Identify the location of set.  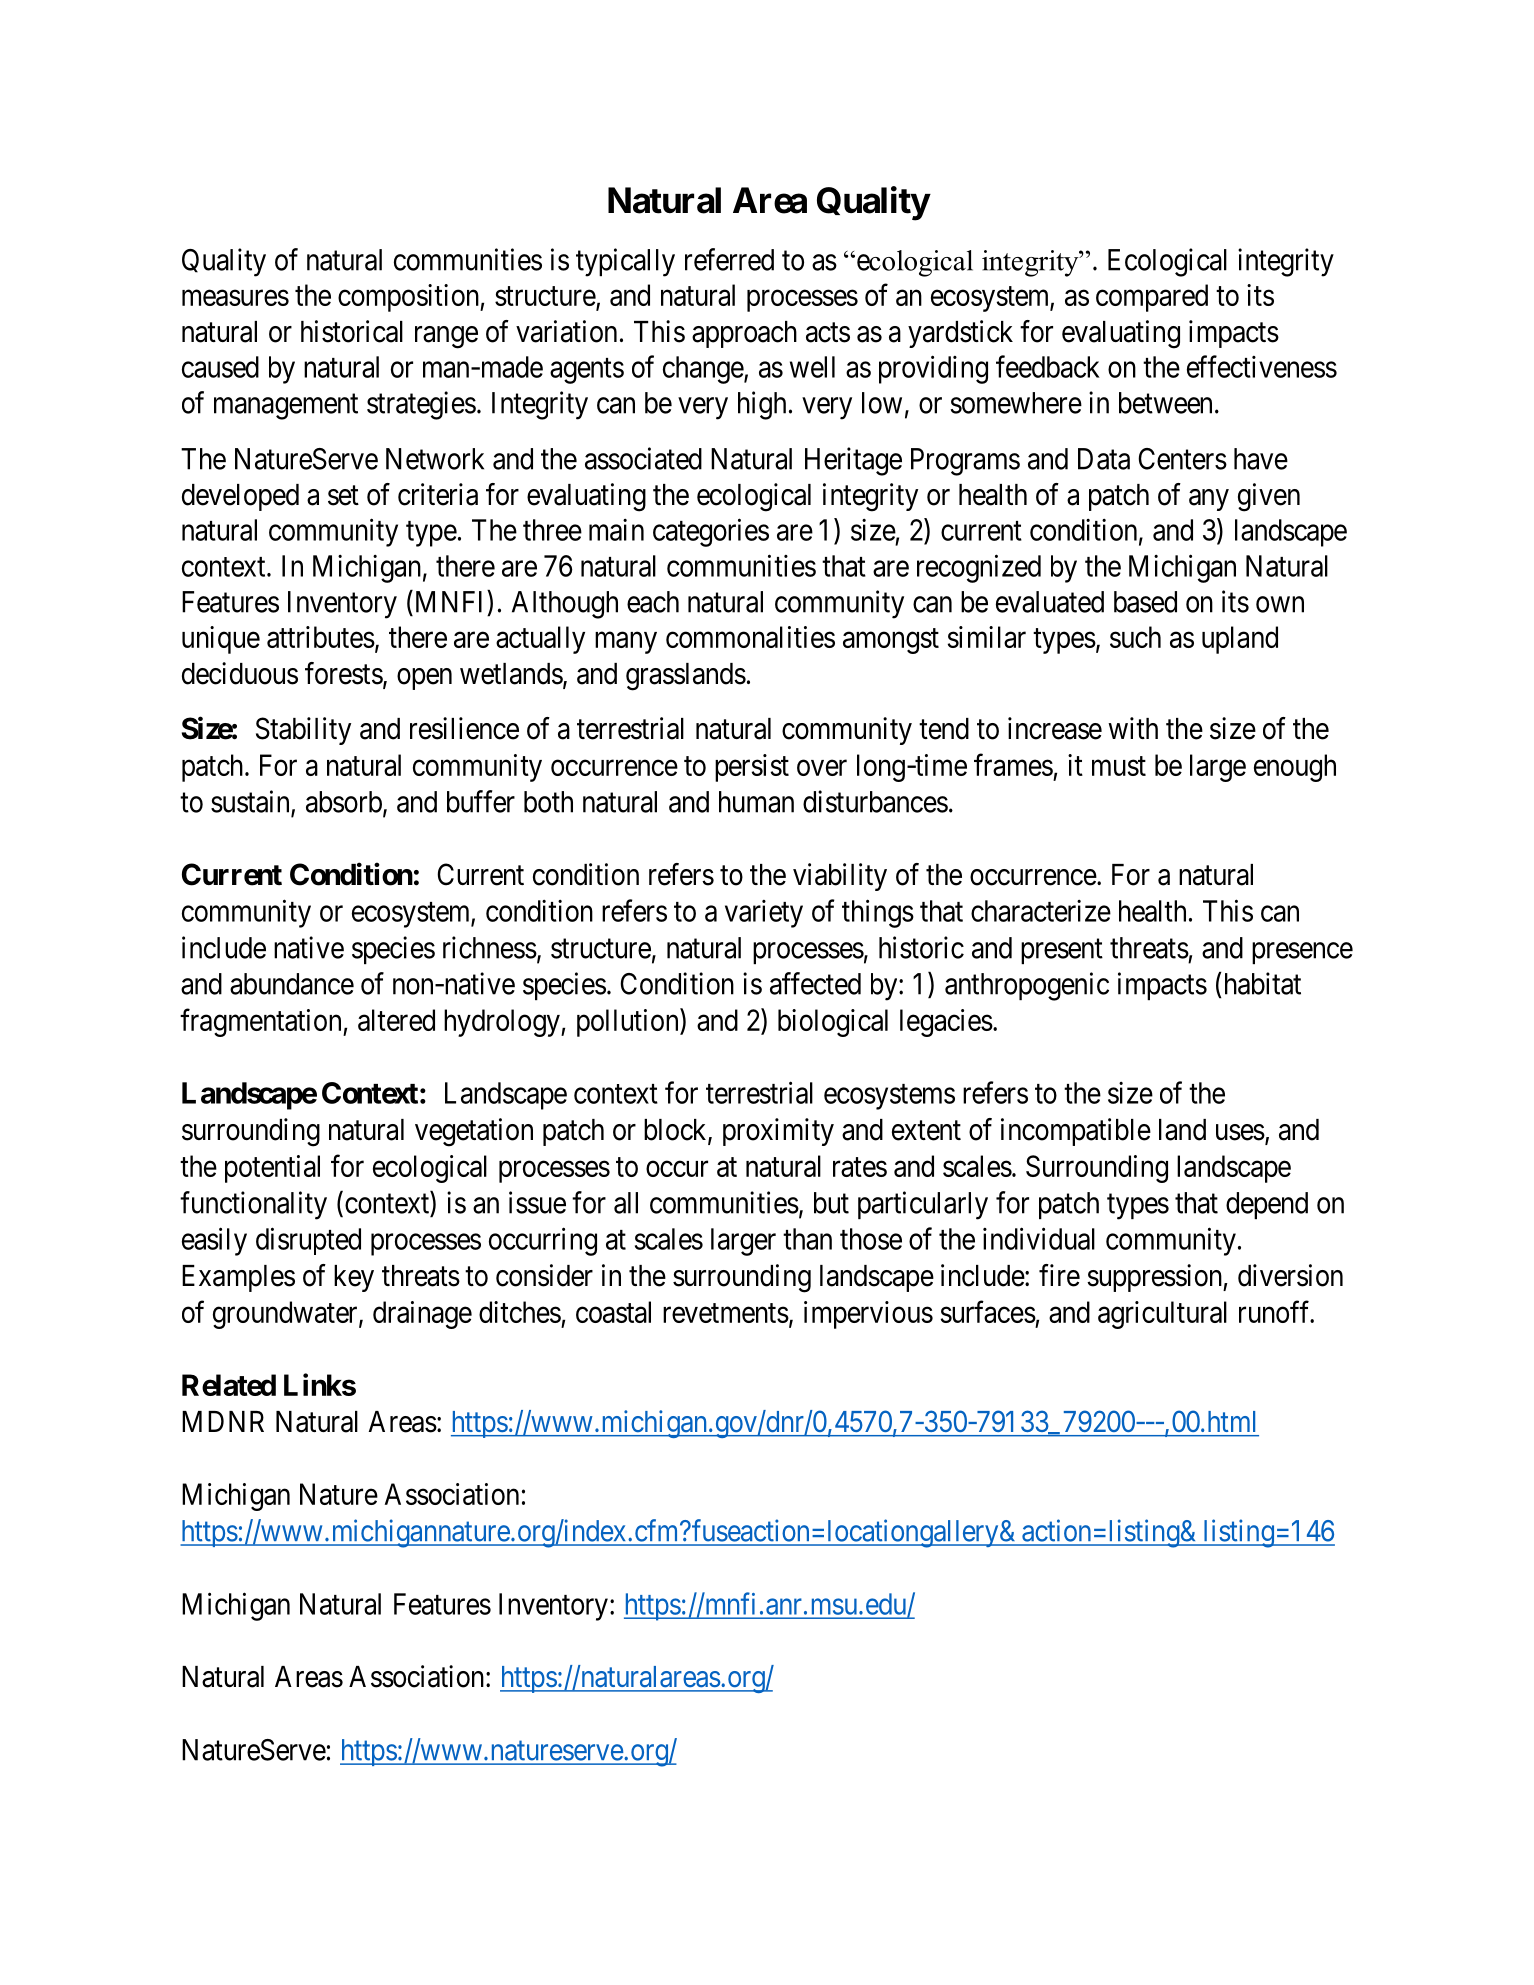
(343, 496).
